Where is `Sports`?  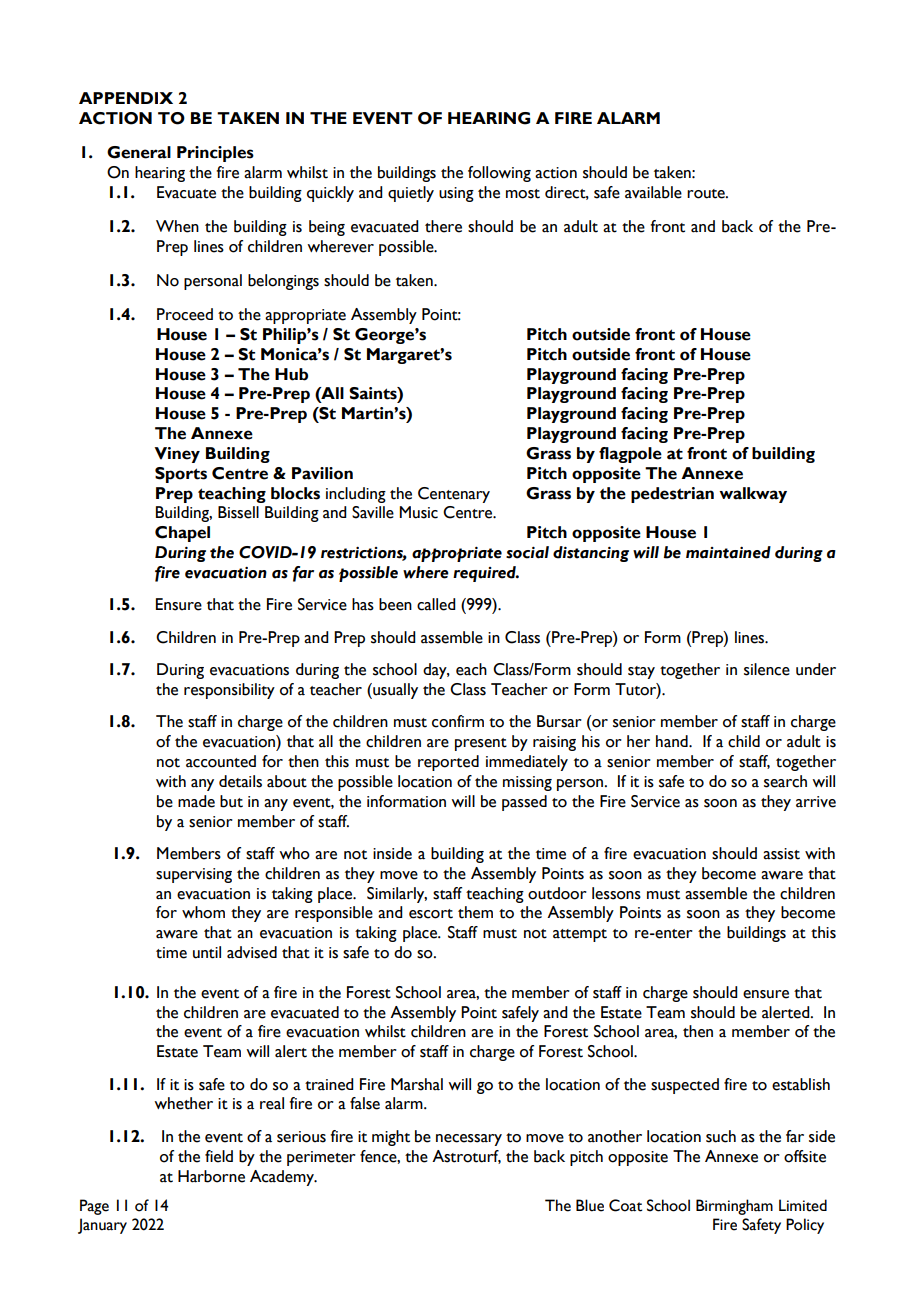
Sports is located at coordinates (181, 475).
